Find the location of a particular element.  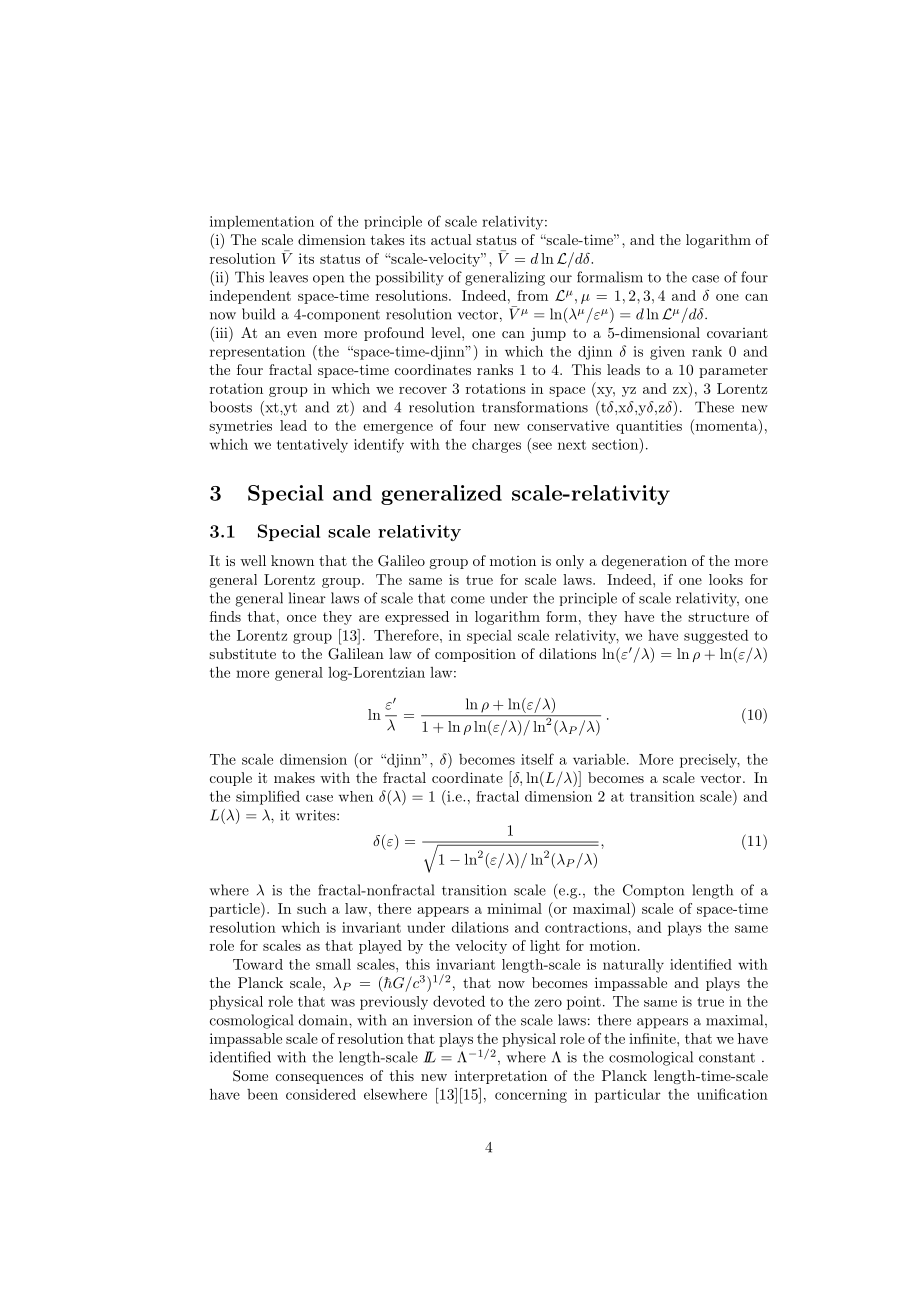

interpretation is located at coordinates (501, 1077).
